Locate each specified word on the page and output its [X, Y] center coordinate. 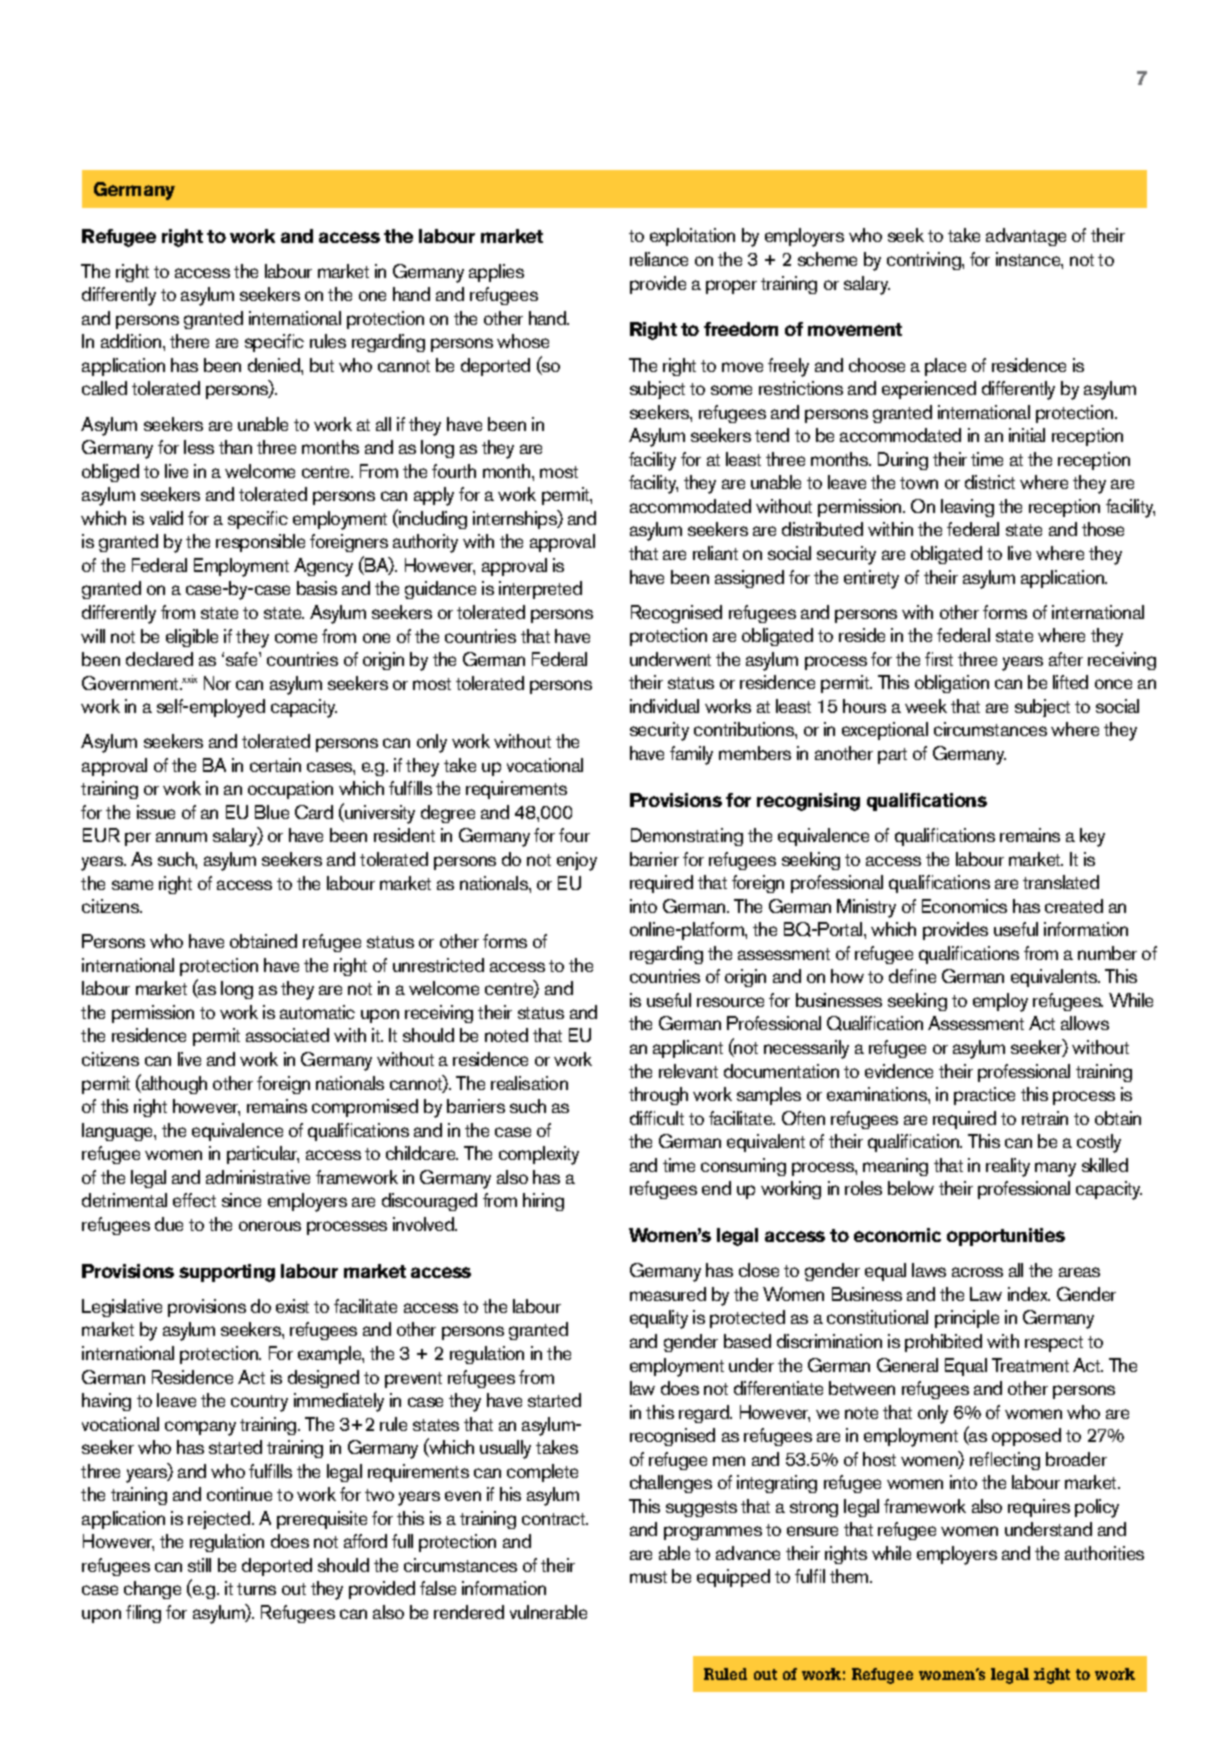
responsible [260, 543]
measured [668, 1294]
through [658, 1096]
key [1092, 837]
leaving [967, 508]
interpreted [540, 590]
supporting [227, 1273]
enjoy [577, 861]
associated [287, 1035]
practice [984, 1096]
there [189, 341]
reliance [659, 259]
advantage [1026, 237]
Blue [272, 812]
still [199, 1565]
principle [967, 1319]
